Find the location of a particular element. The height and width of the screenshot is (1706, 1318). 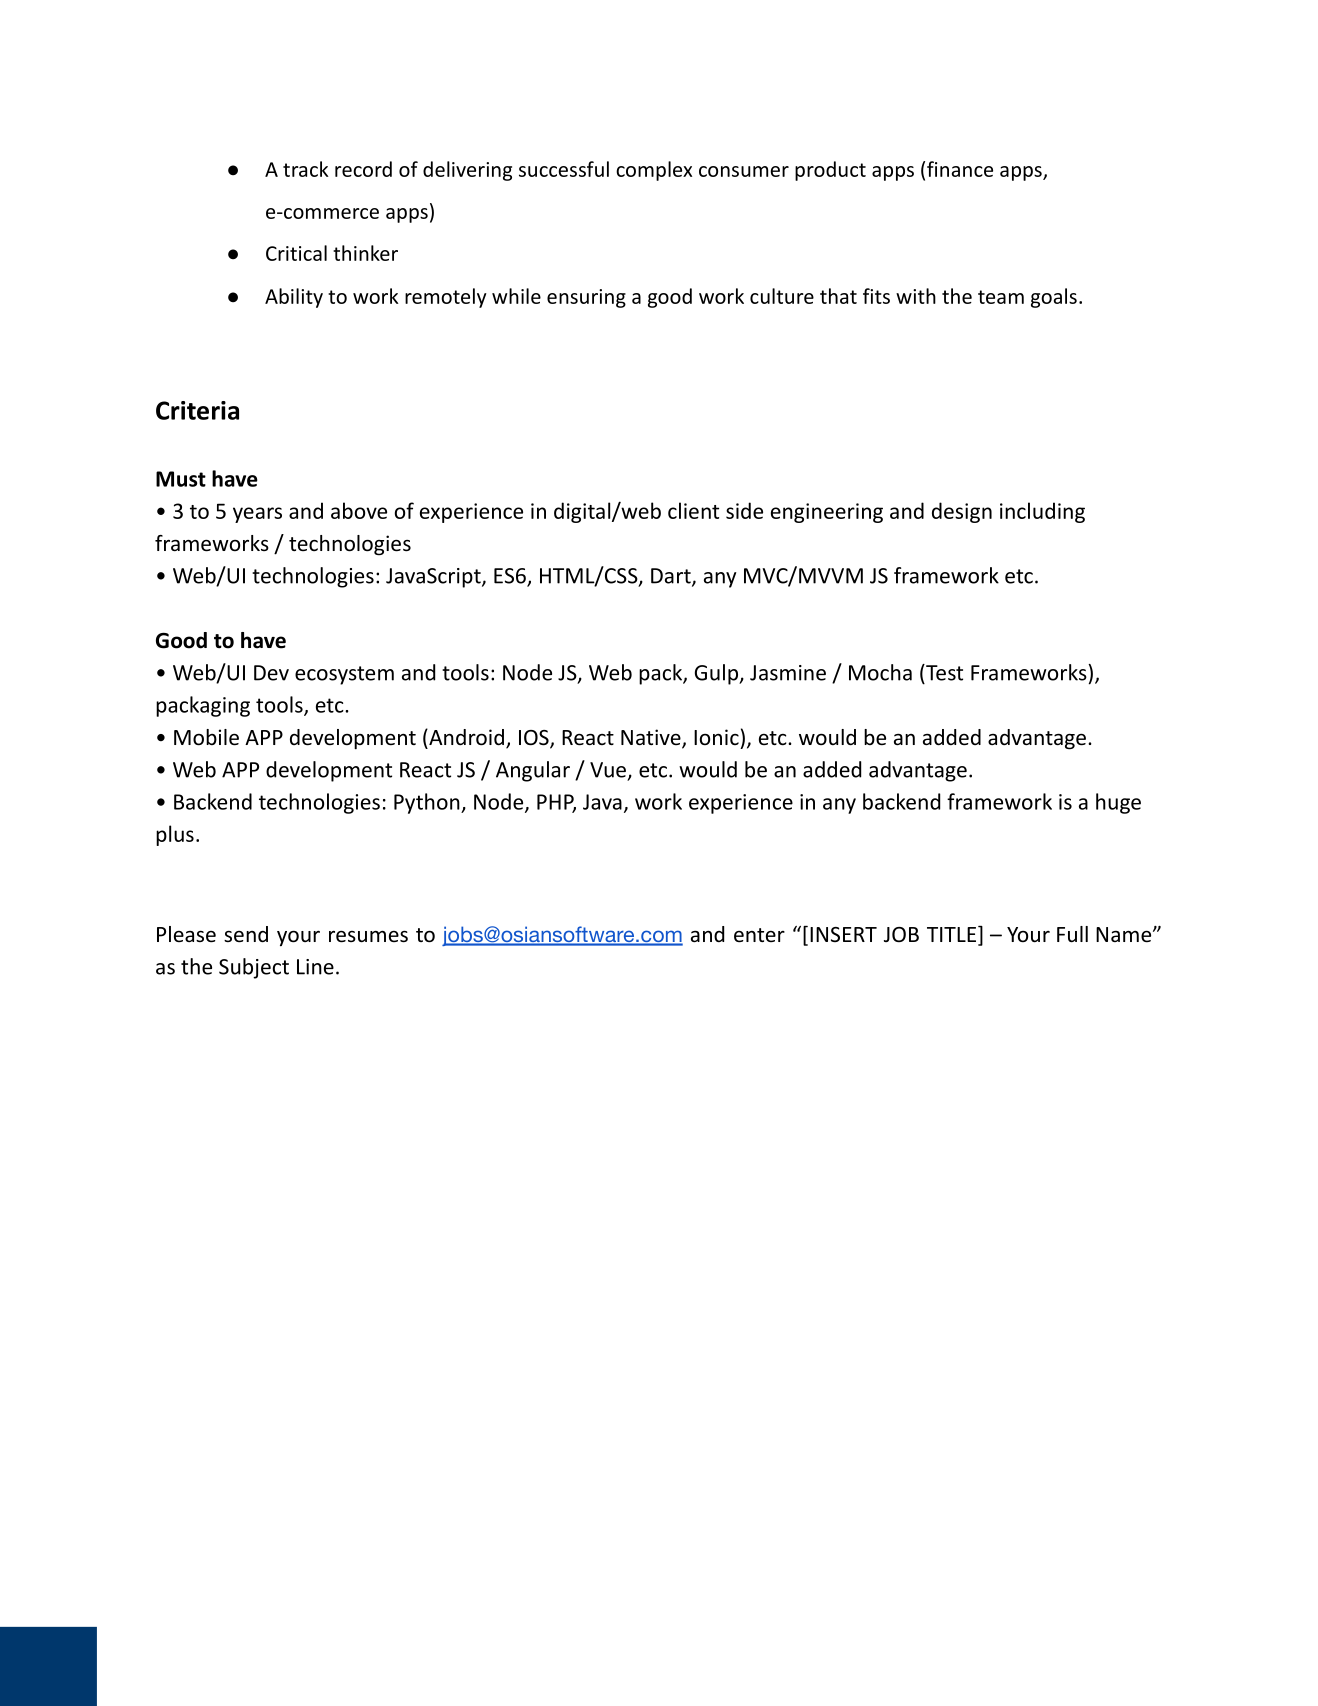

Native is located at coordinates (652, 738).
